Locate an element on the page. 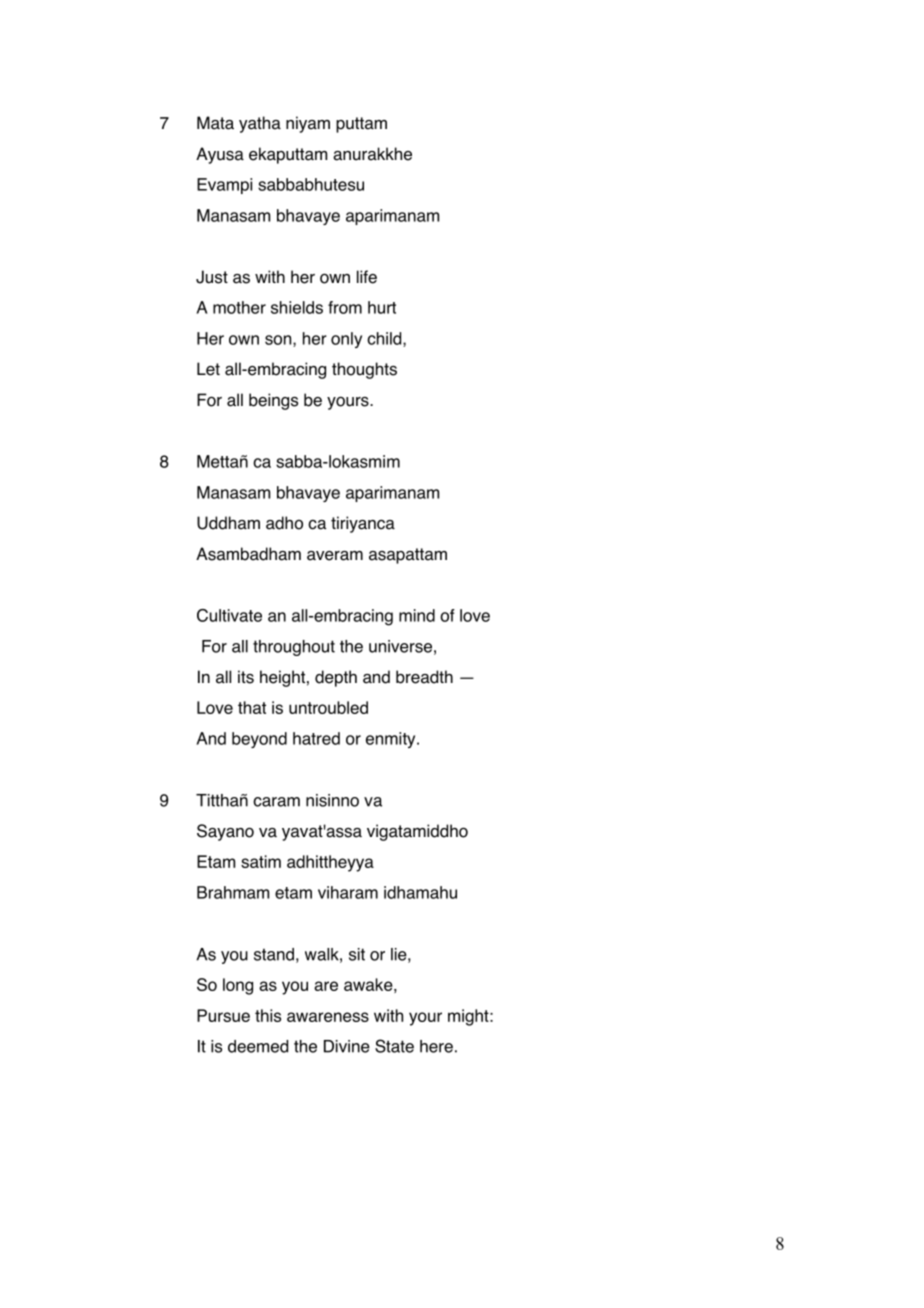 This image has height=1308, width=924. that is located at coordinates (252, 707).
